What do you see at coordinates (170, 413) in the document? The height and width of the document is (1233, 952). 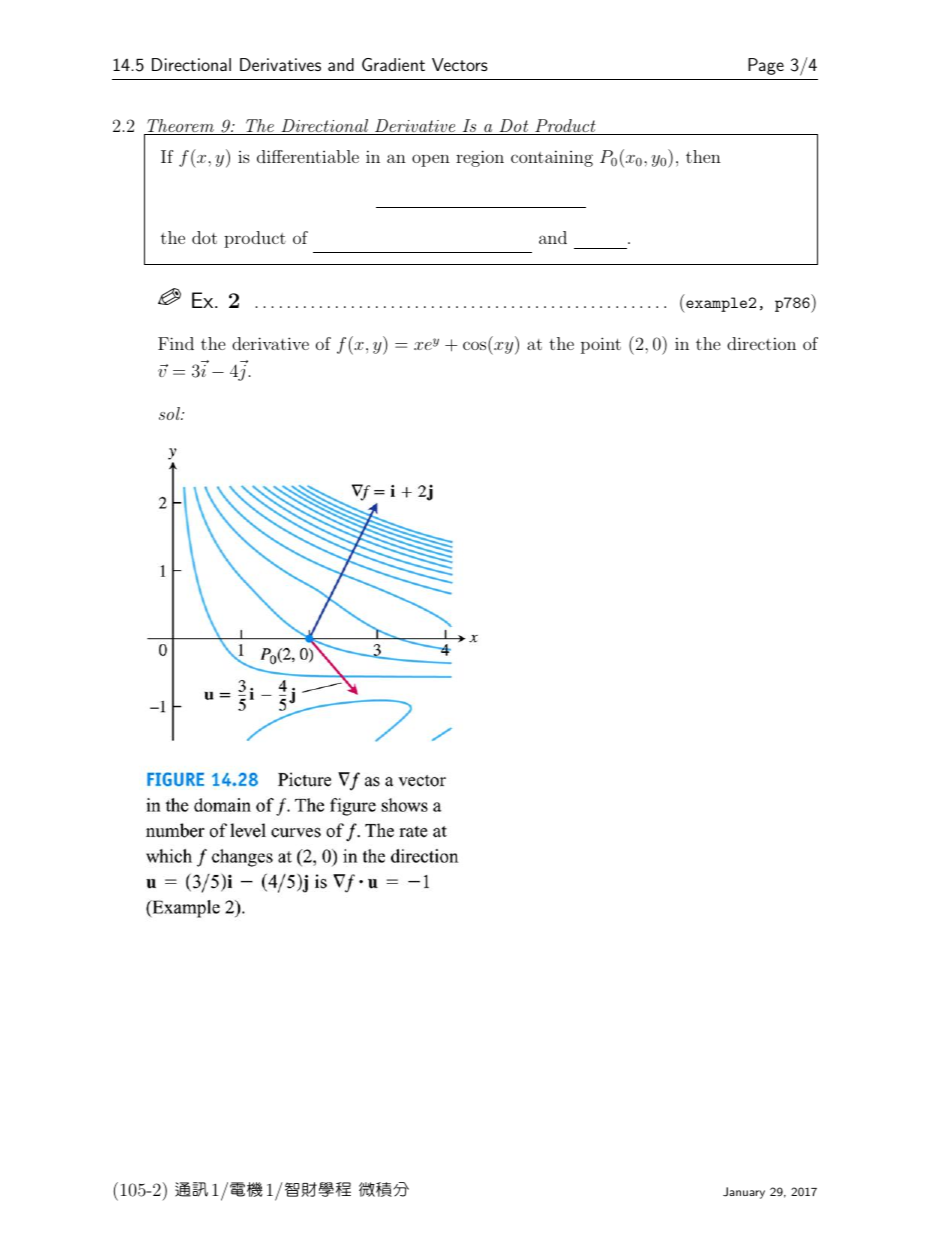 I see `sol` at bounding box center [170, 413].
